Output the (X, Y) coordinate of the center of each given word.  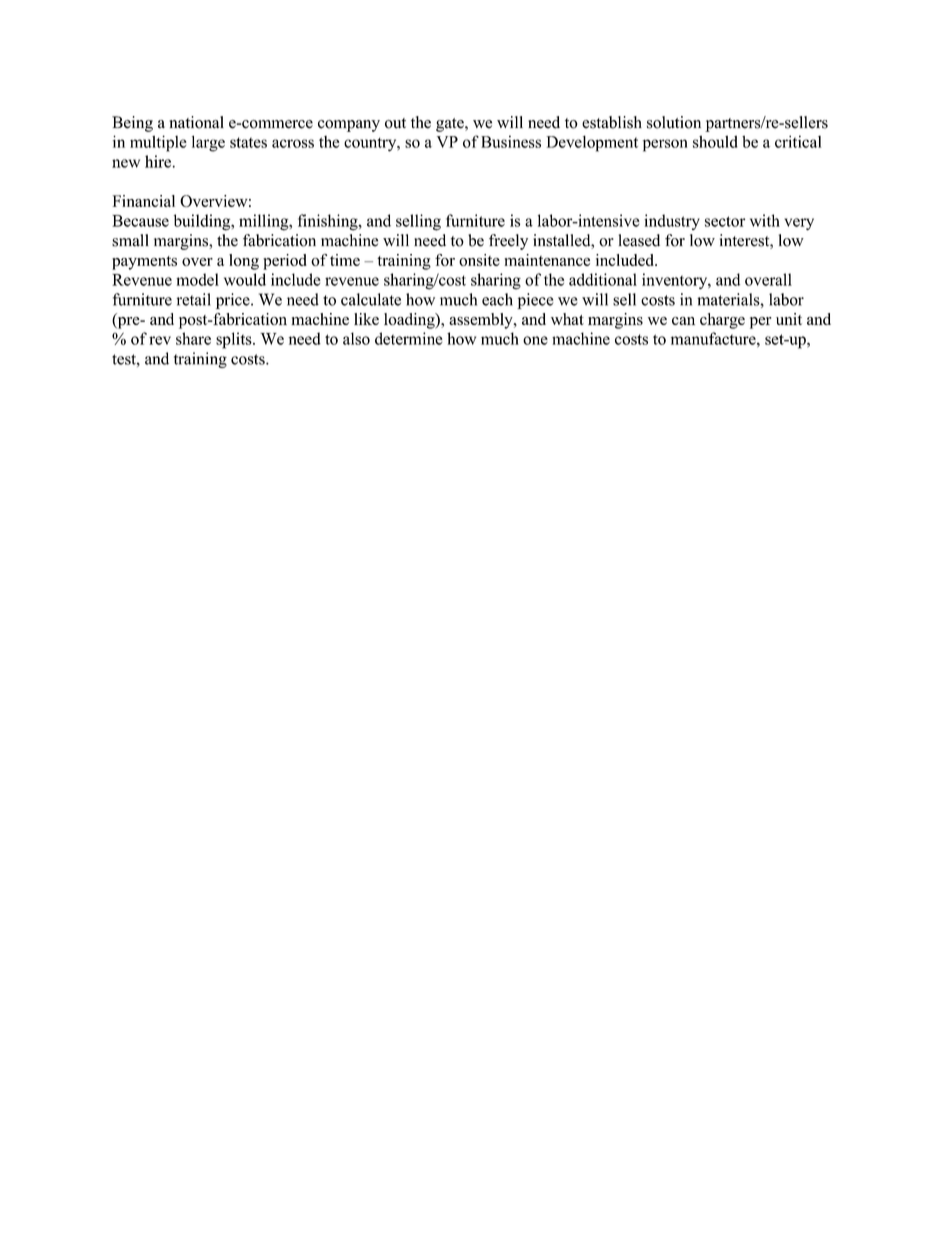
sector (725, 221)
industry (672, 222)
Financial (144, 201)
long (244, 262)
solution (674, 122)
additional (603, 279)
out (395, 123)
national (196, 122)
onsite (479, 260)
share (193, 338)
